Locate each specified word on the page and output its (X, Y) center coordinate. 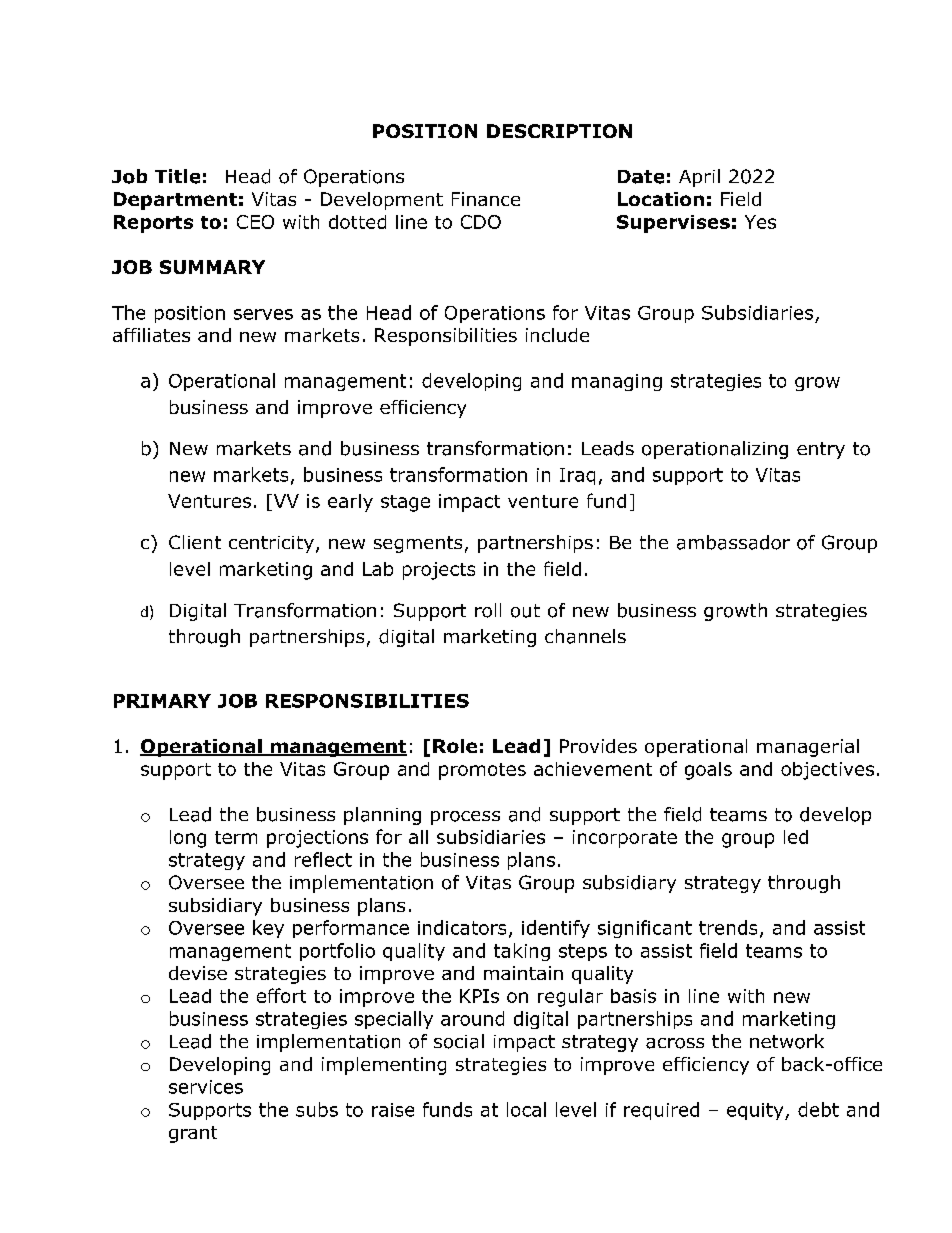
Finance (486, 199)
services (206, 1087)
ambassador (733, 542)
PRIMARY (162, 701)
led (796, 837)
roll (488, 610)
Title (177, 176)
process (465, 818)
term (236, 837)
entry (821, 450)
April (699, 178)
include (557, 335)
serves (263, 314)
